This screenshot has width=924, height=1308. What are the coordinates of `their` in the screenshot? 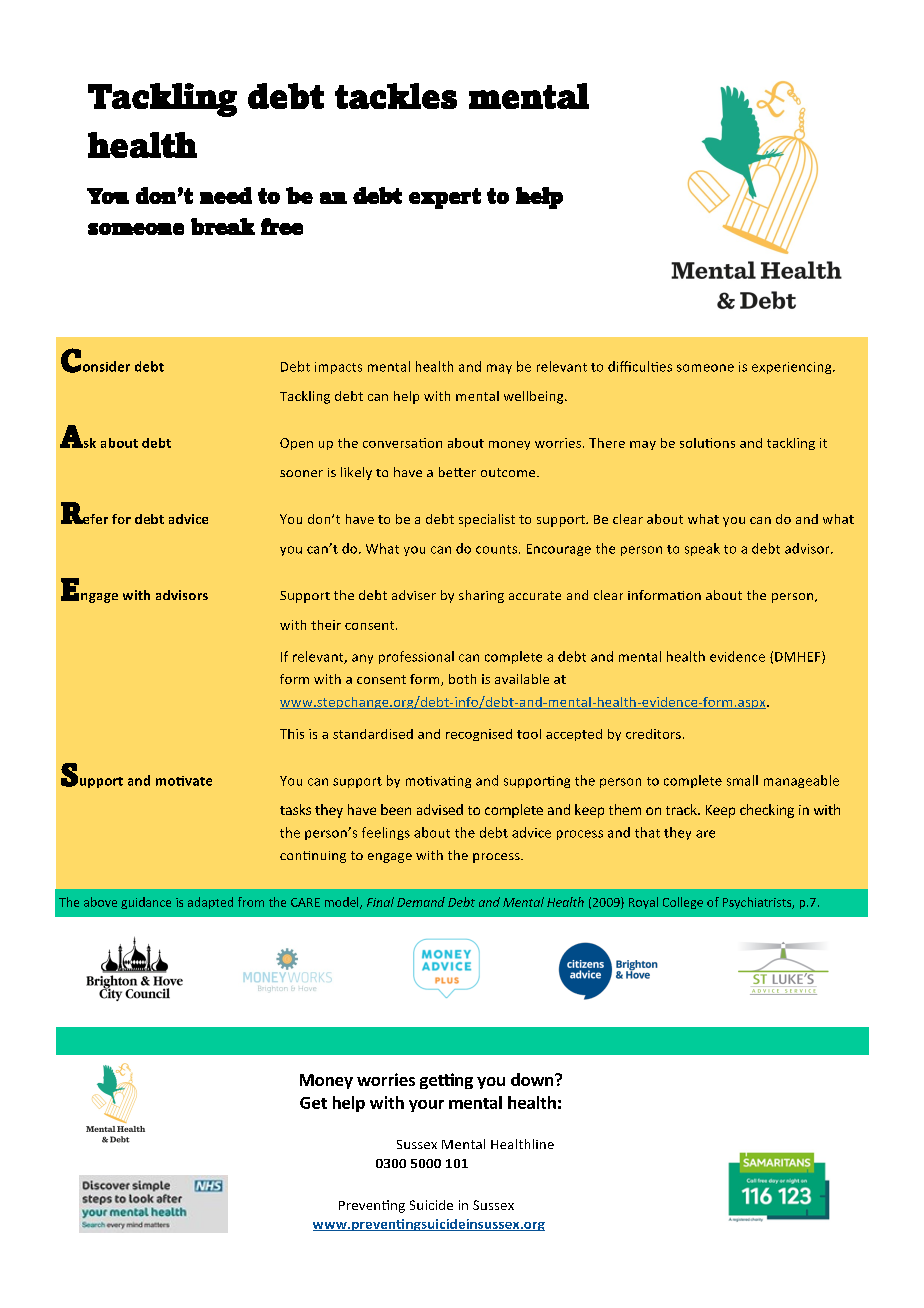 It's located at (326, 625).
